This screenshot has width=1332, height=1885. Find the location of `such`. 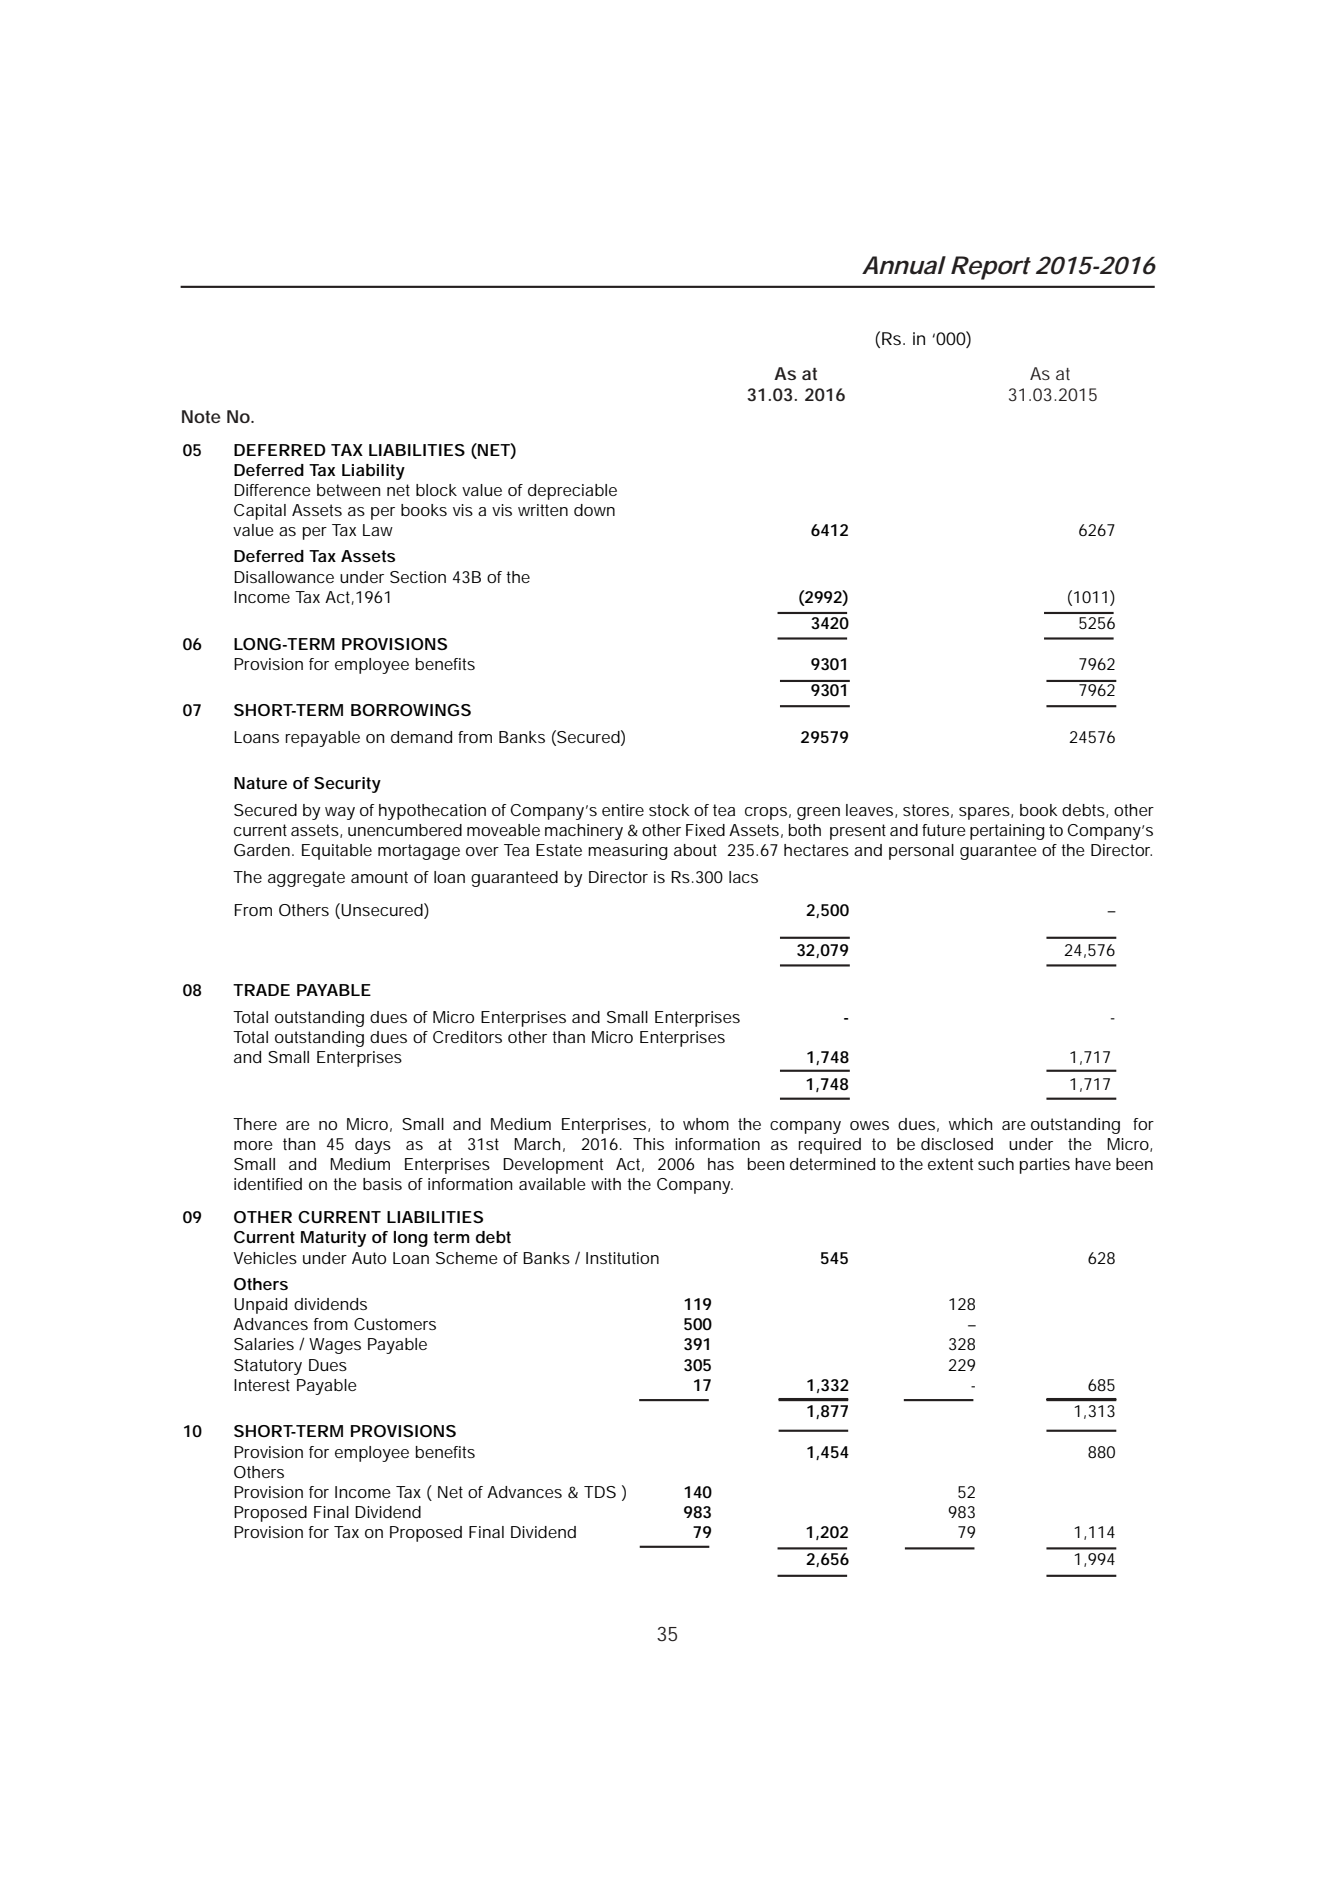

such is located at coordinates (996, 1164).
